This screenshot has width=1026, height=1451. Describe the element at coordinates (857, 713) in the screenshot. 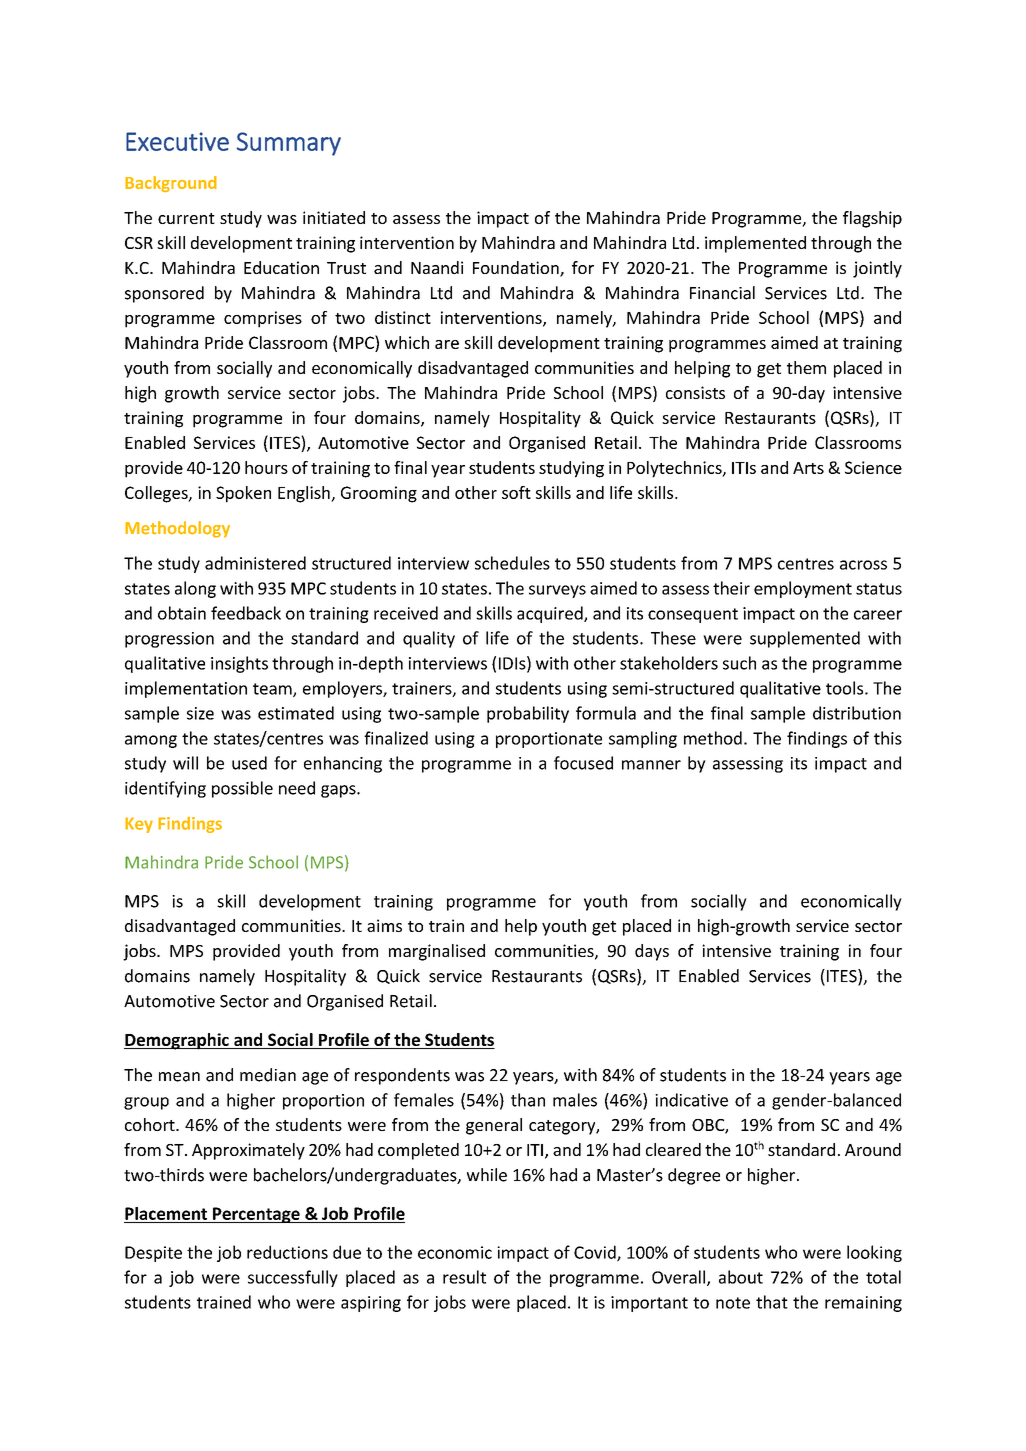

I see `distribution` at that location.
